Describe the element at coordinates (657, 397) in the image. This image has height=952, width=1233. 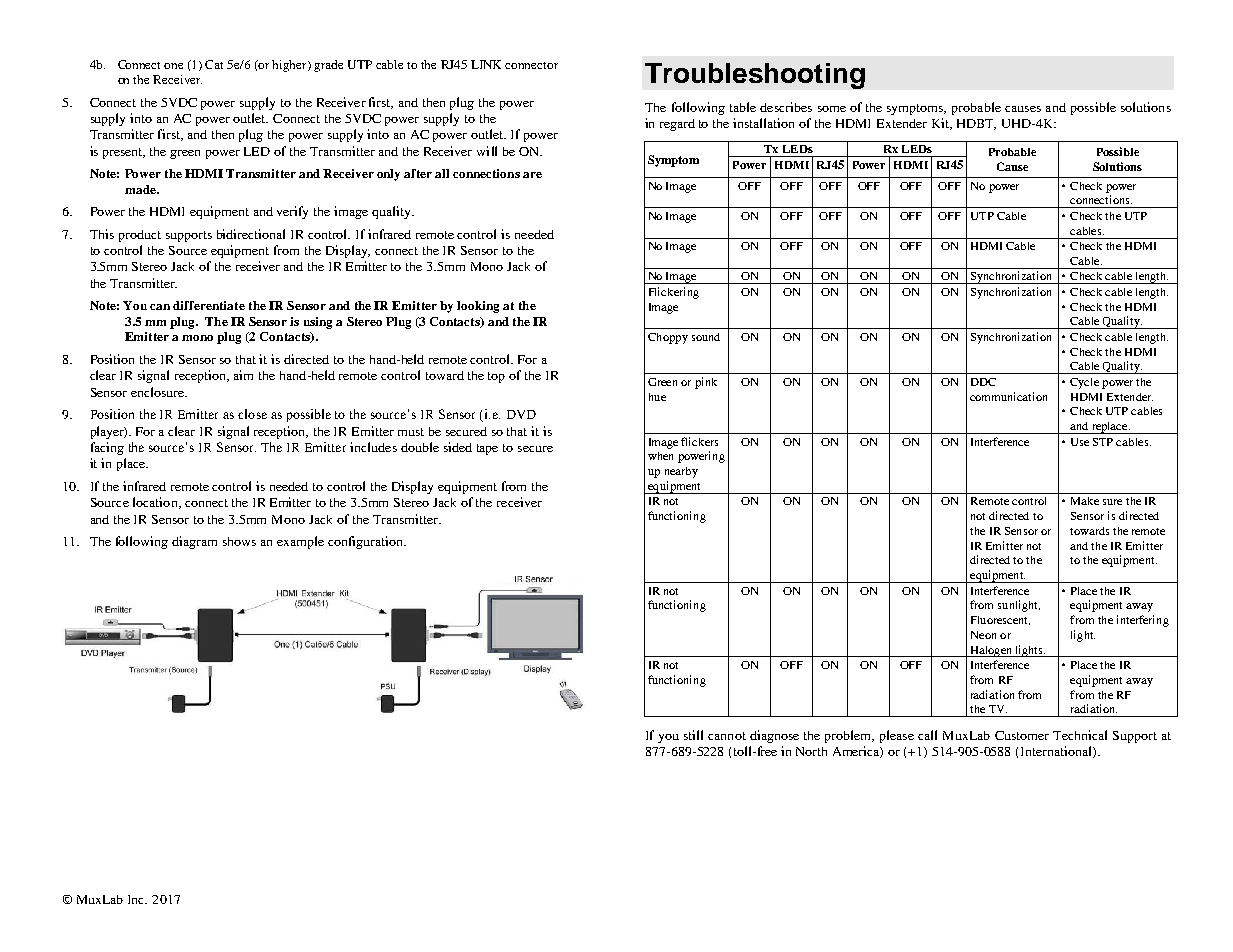
I see `hue` at that location.
